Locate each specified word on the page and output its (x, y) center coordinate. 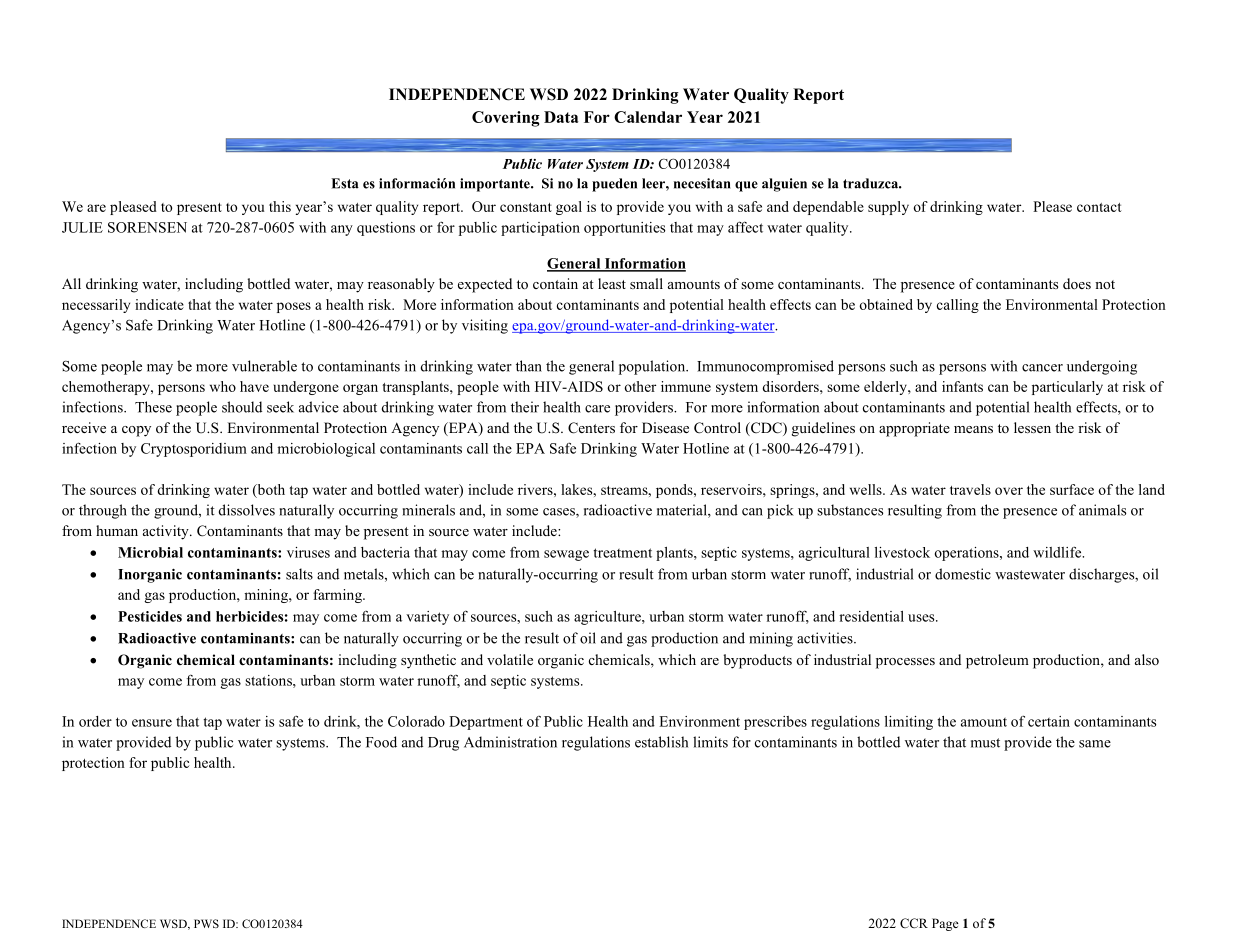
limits (710, 742)
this (280, 206)
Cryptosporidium (194, 450)
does (1077, 283)
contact (1099, 207)
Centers (591, 428)
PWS (206, 923)
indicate (159, 304)
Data (561, 117)
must (985, 743)
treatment (622, 553)
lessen (1032, 427)
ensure (152, 723)
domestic (963, 574)
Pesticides (150, 616)
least (612, 283)
